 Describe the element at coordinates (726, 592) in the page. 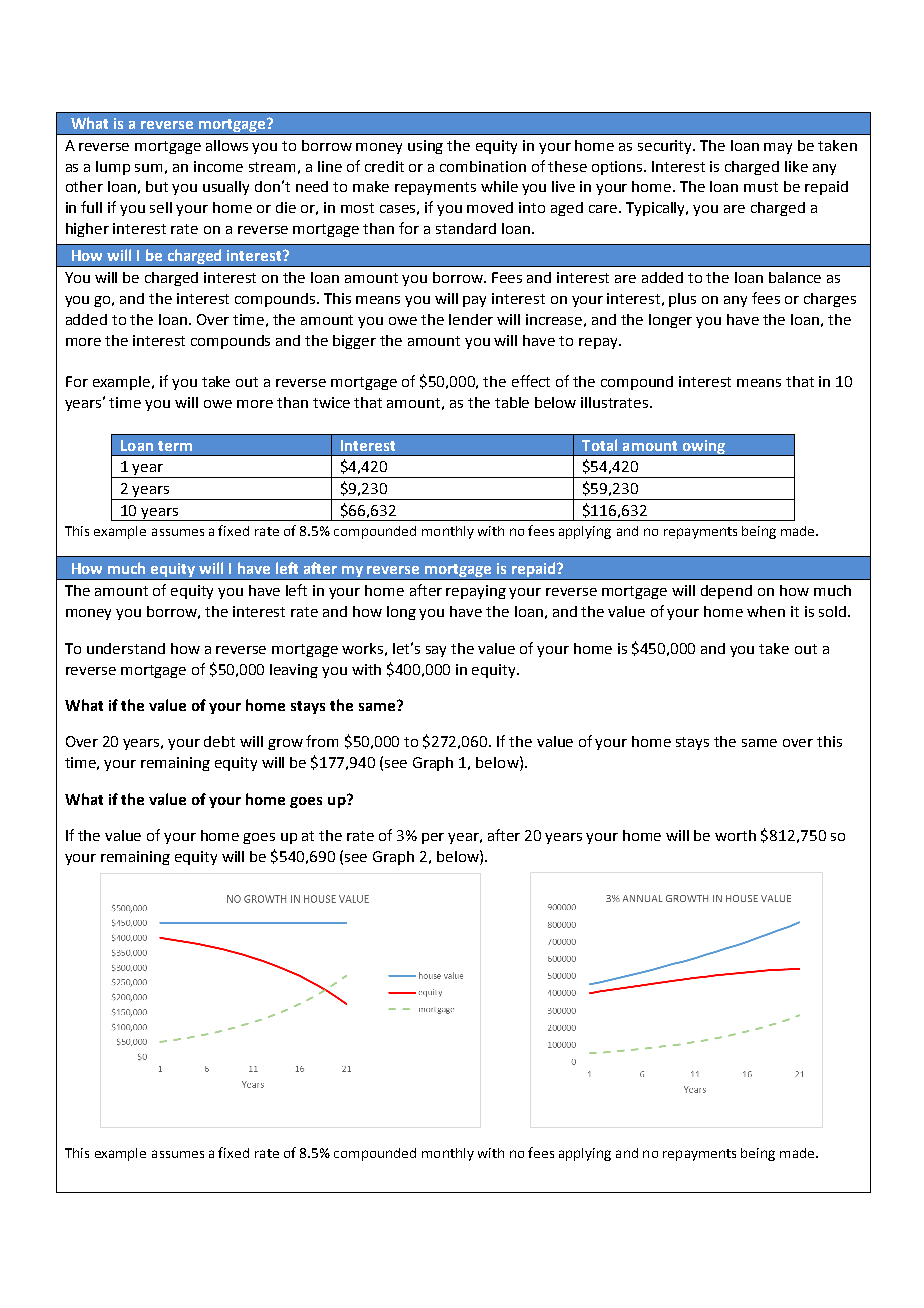

I see `depend` at that location.
